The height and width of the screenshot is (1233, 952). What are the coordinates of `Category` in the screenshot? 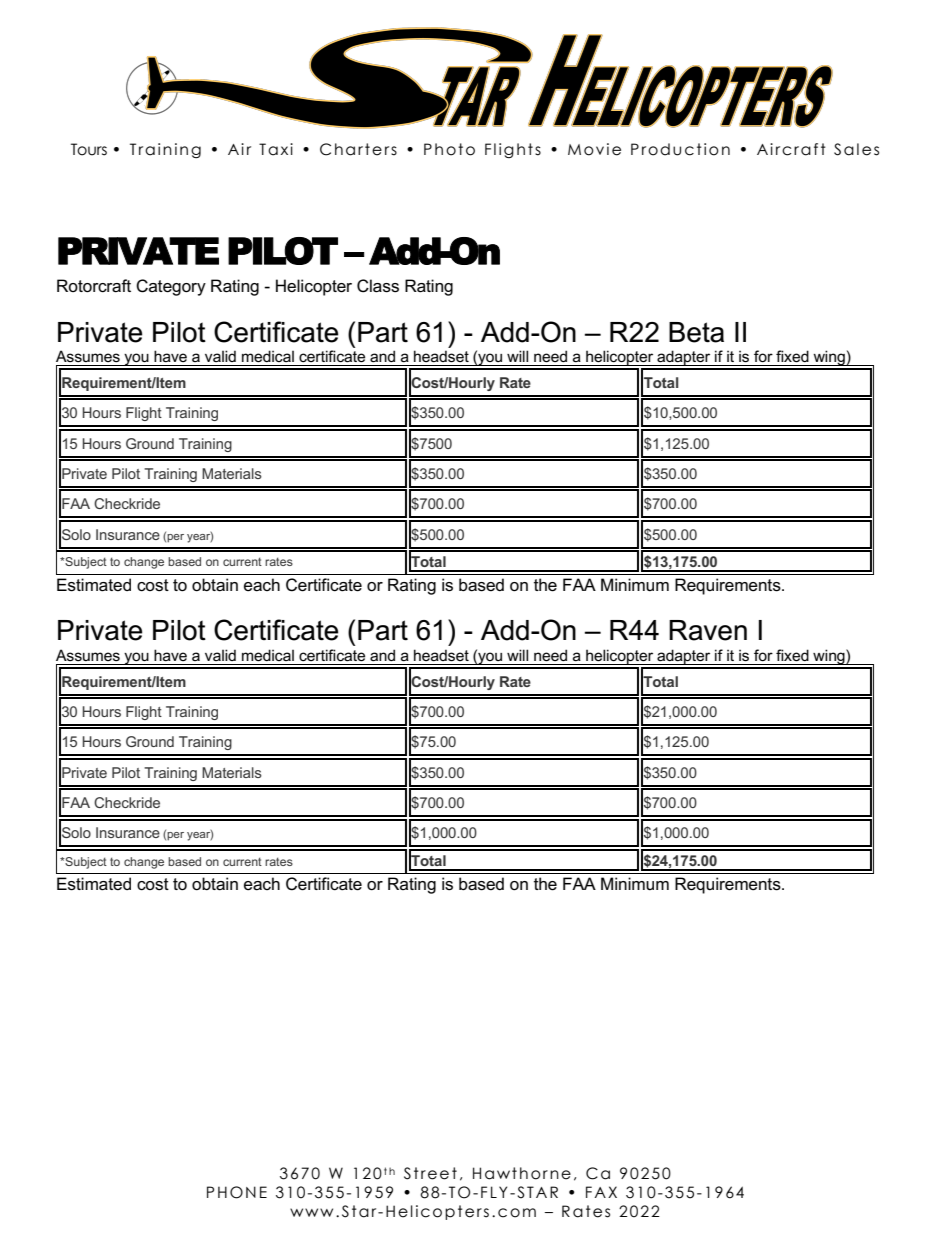 It's located at (171, 287).
